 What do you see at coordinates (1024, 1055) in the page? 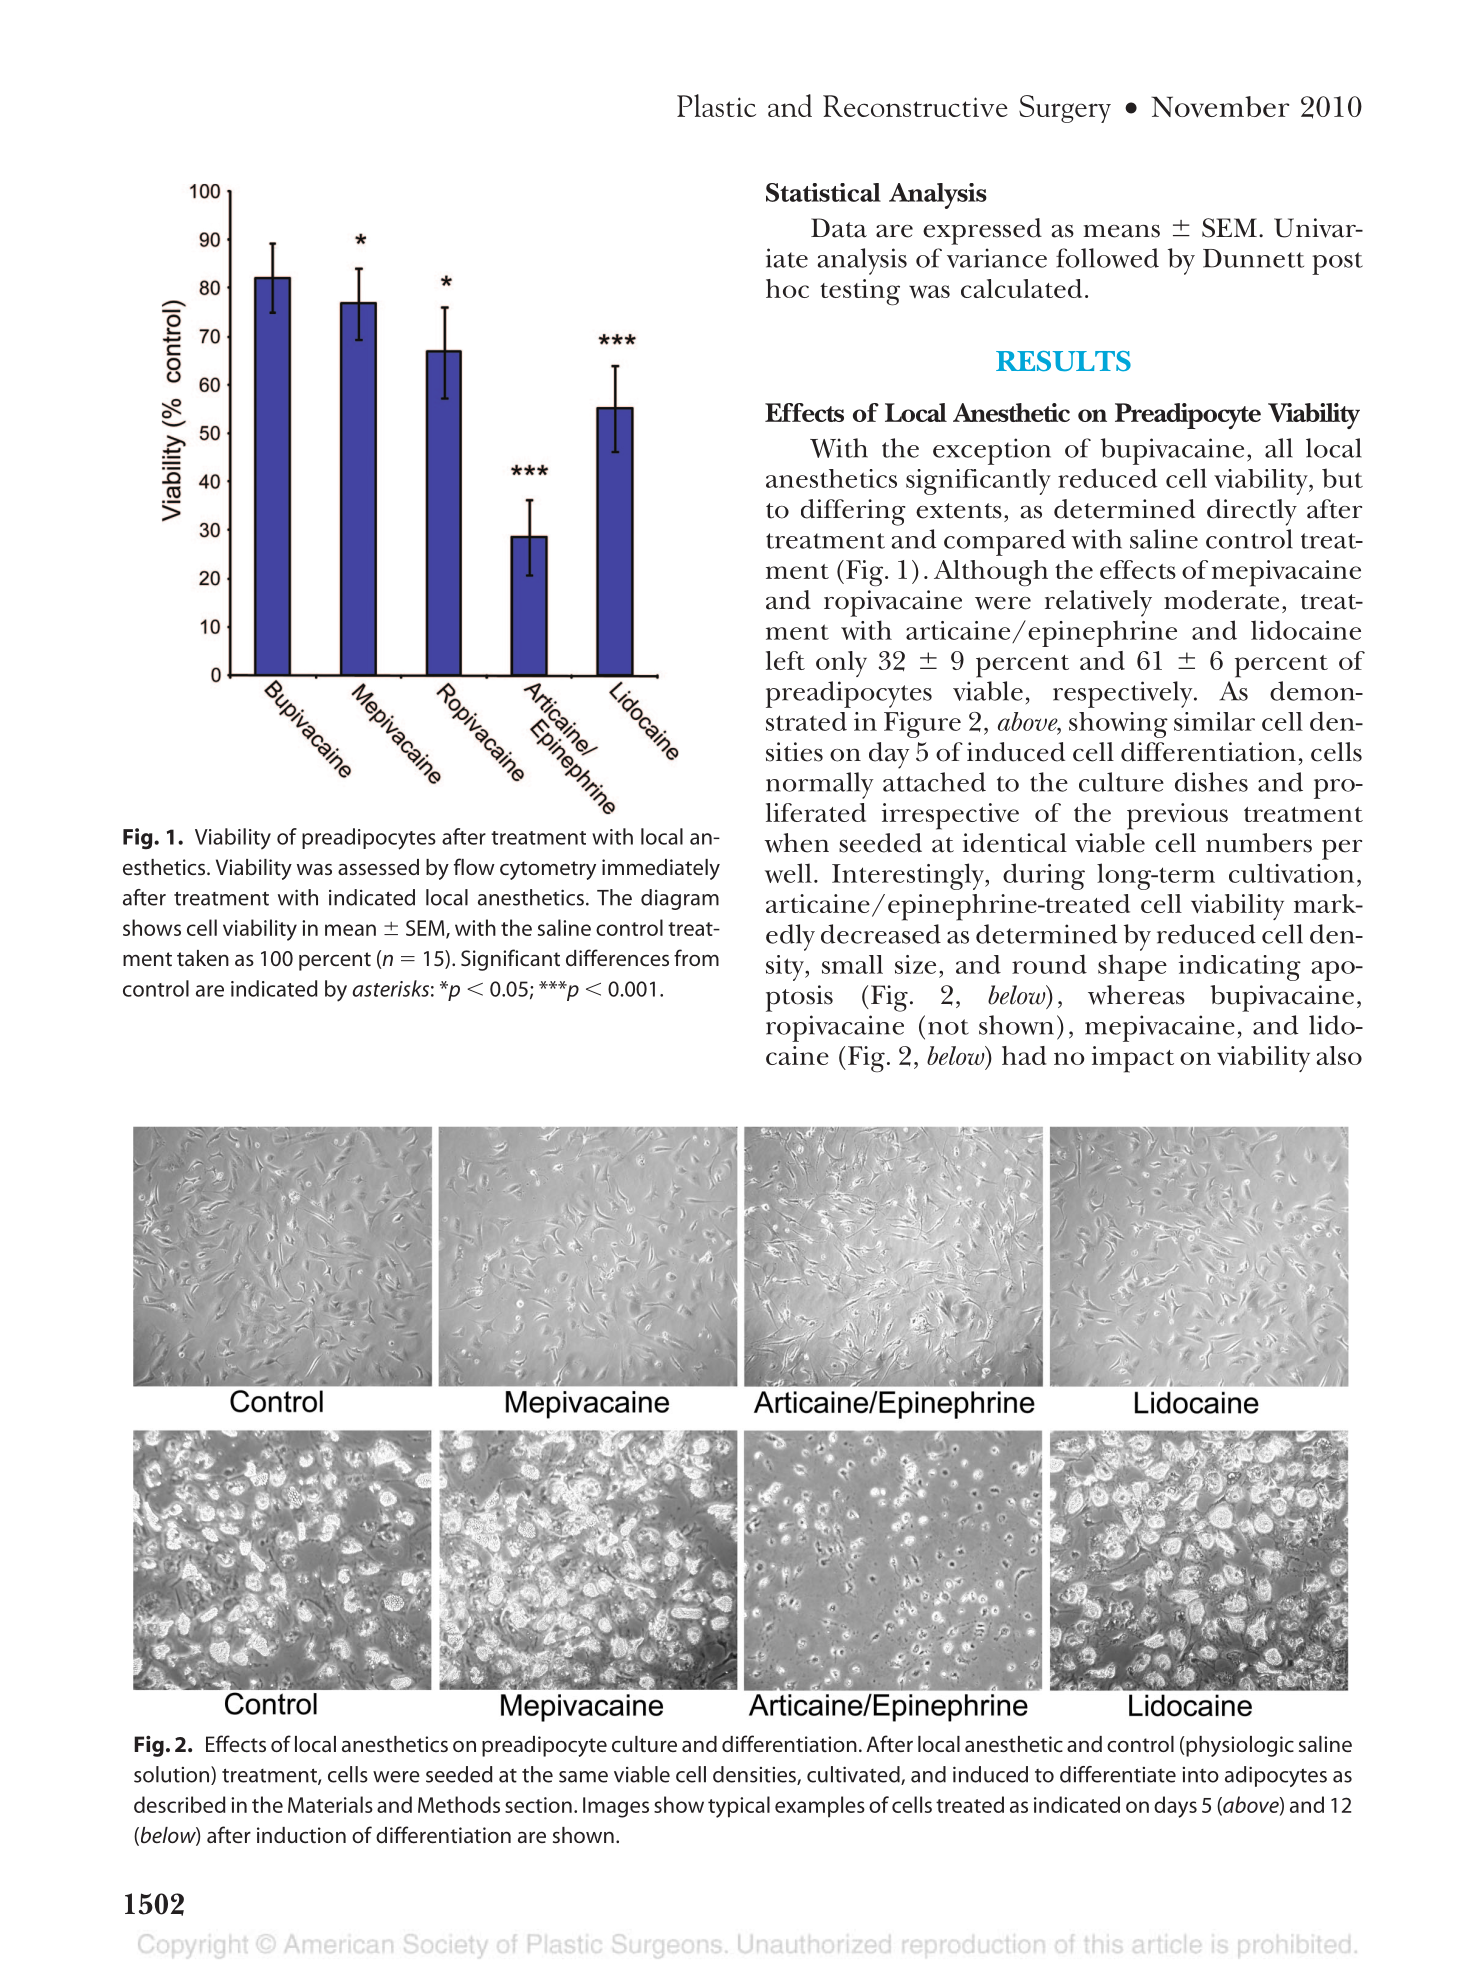
I see `had` at bounding box center [1024, 1055].
